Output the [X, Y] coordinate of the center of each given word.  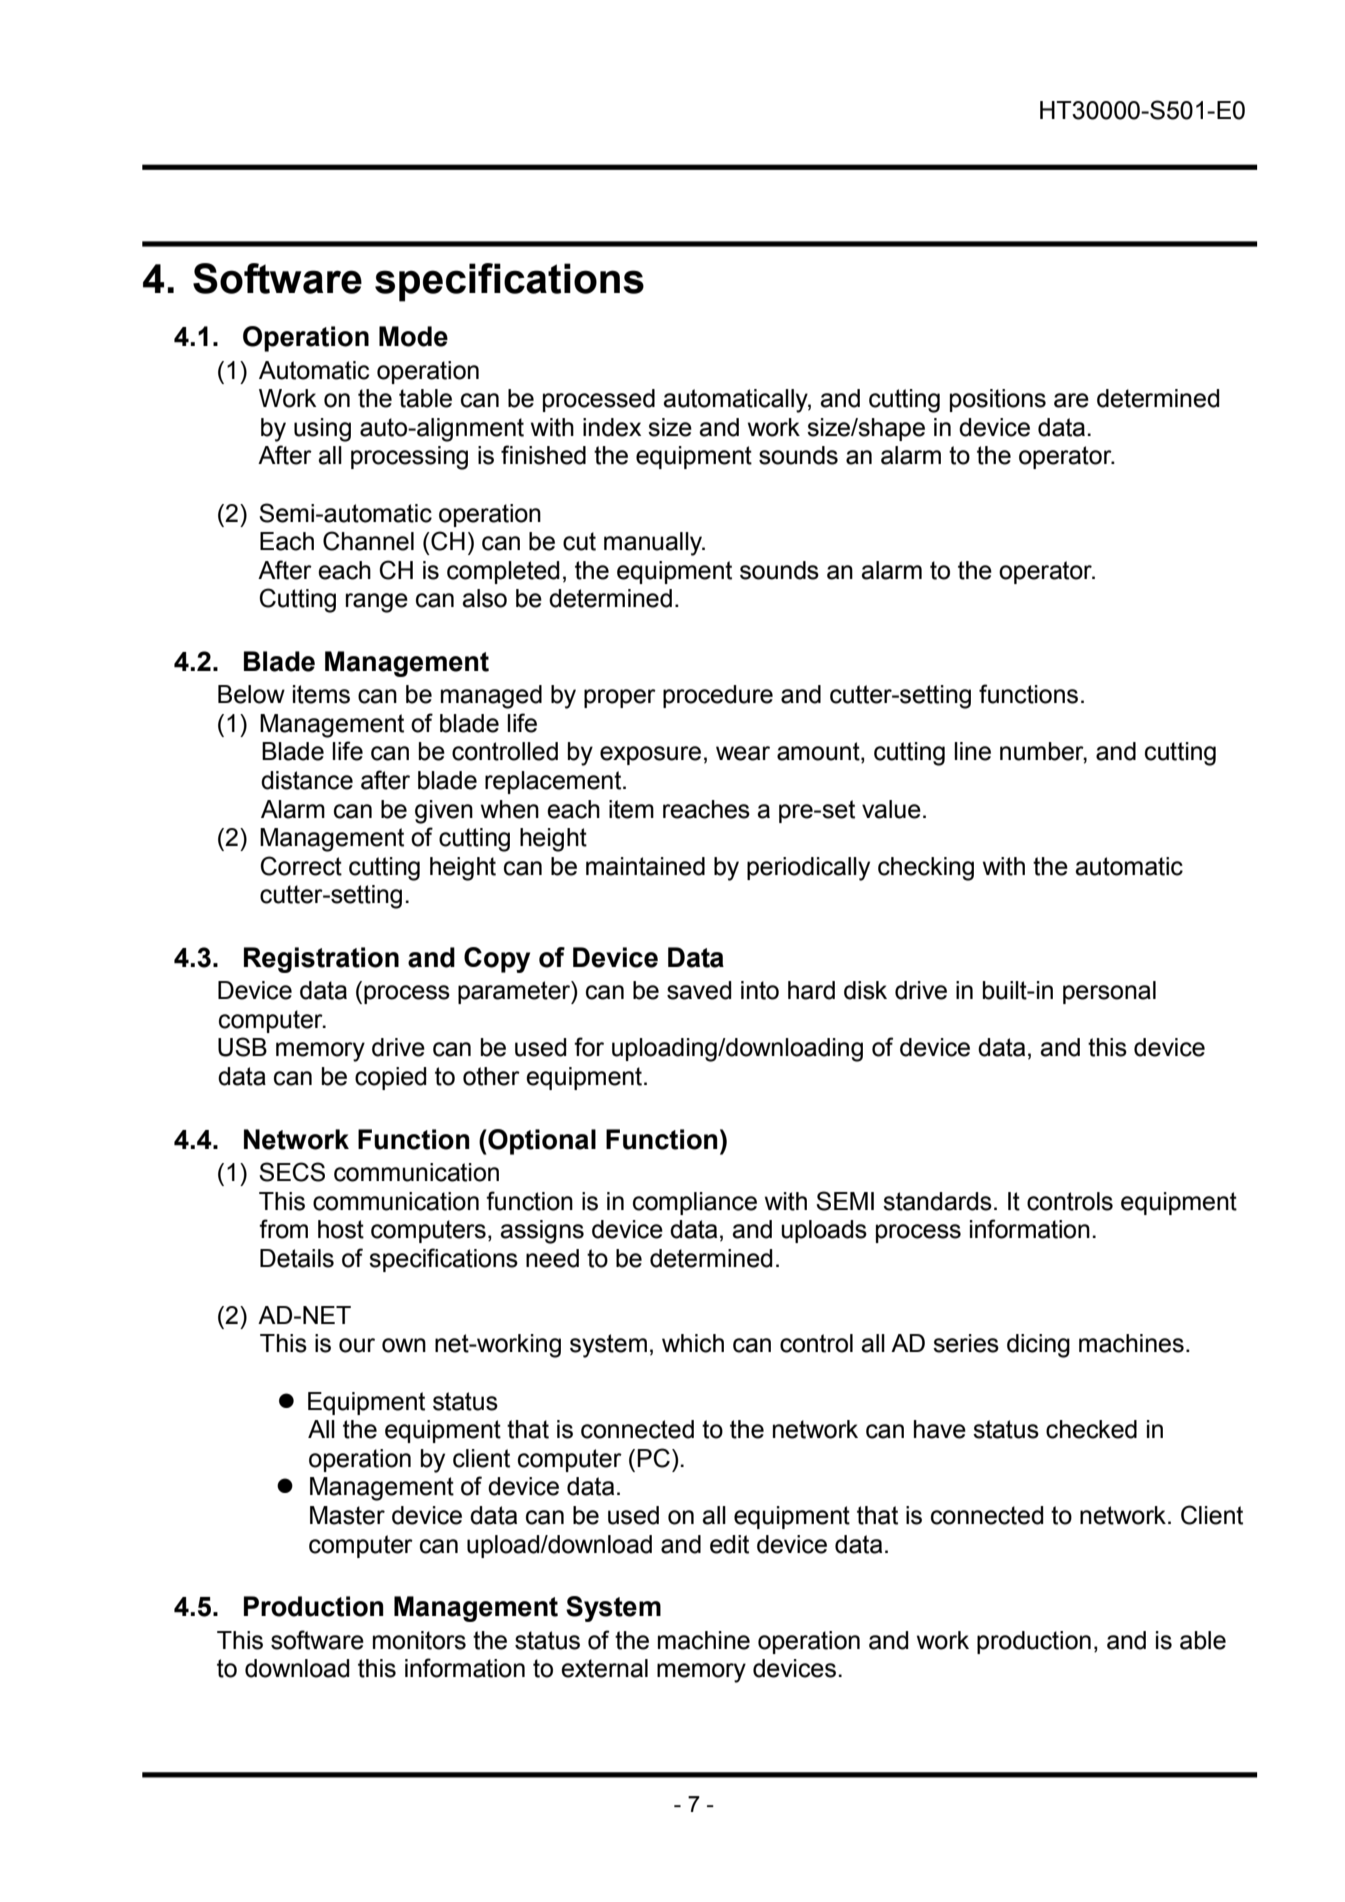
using [322, 430]
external [604, 1668]
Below [251, 694]
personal [1109, 992]
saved [699, 990]
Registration [321, 960]
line [972, 751]
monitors [419, 1640]
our [357, 1345]
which [693, 1343]
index [612, 427]
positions [998, 400]
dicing [1038, 1346]
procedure [718, 696]
